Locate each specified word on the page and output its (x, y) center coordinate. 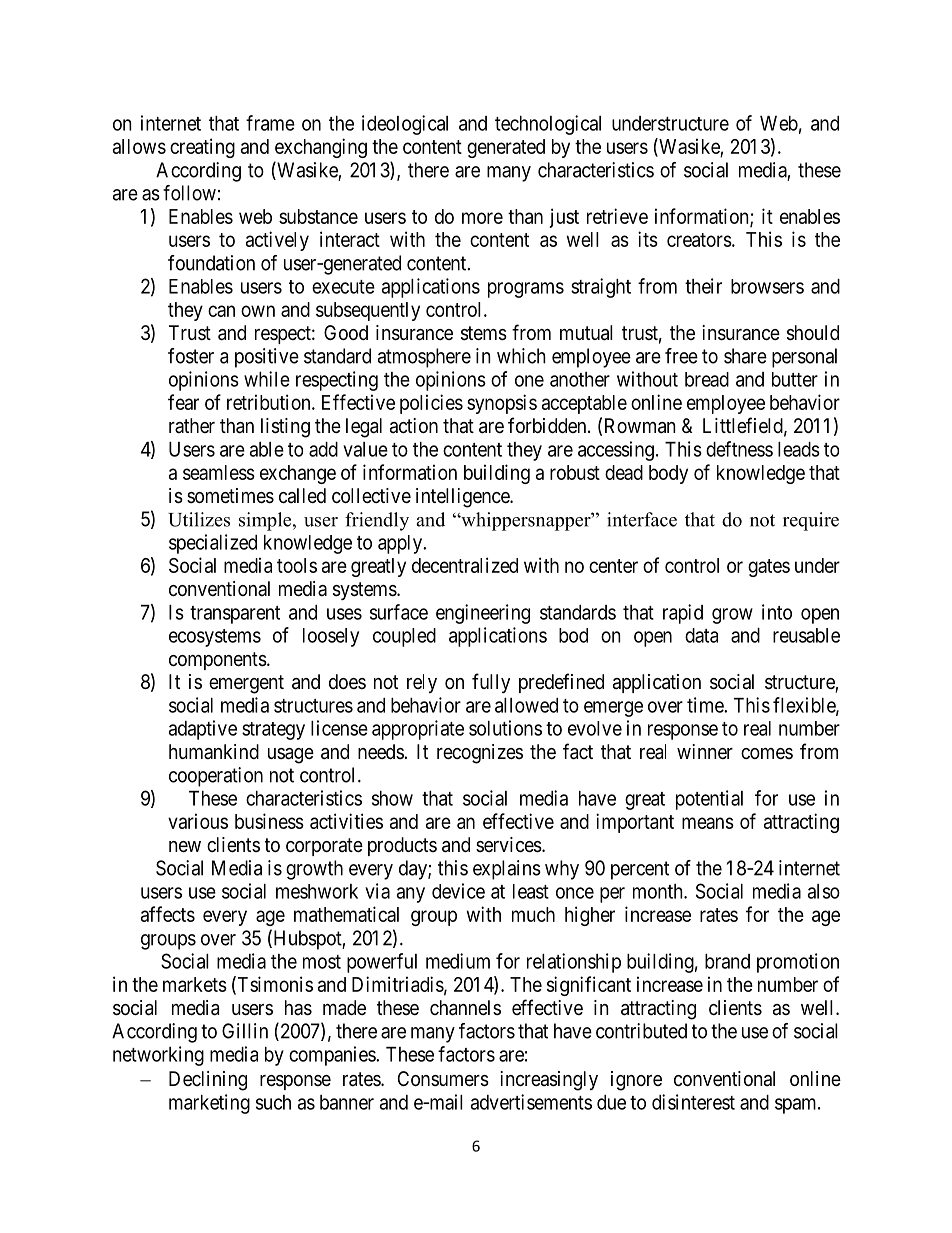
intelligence (463, 498)
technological (548, 125)
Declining (208, 1081)
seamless (219, 472)
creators (699, 240)
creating (202, 148)
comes (767, 753)
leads (799, 449)
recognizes (480, 754)
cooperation (216, 777)
